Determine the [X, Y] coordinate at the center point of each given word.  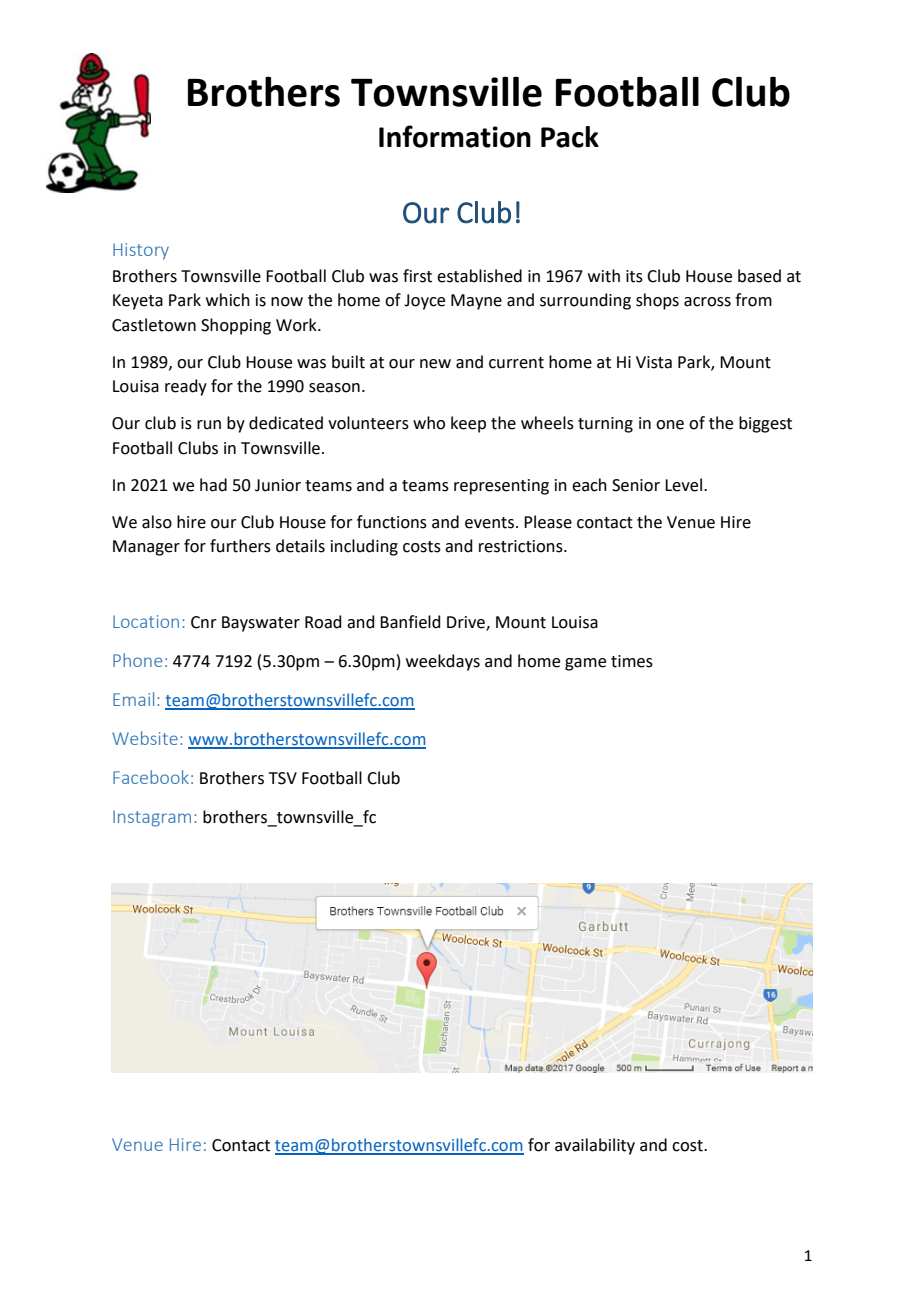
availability [595, 1146]
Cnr [204, 622]
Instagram [152, 818]
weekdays [443, 662]
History [141, 251]
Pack [570, 137]
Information [455, 136]
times [632, 661]
